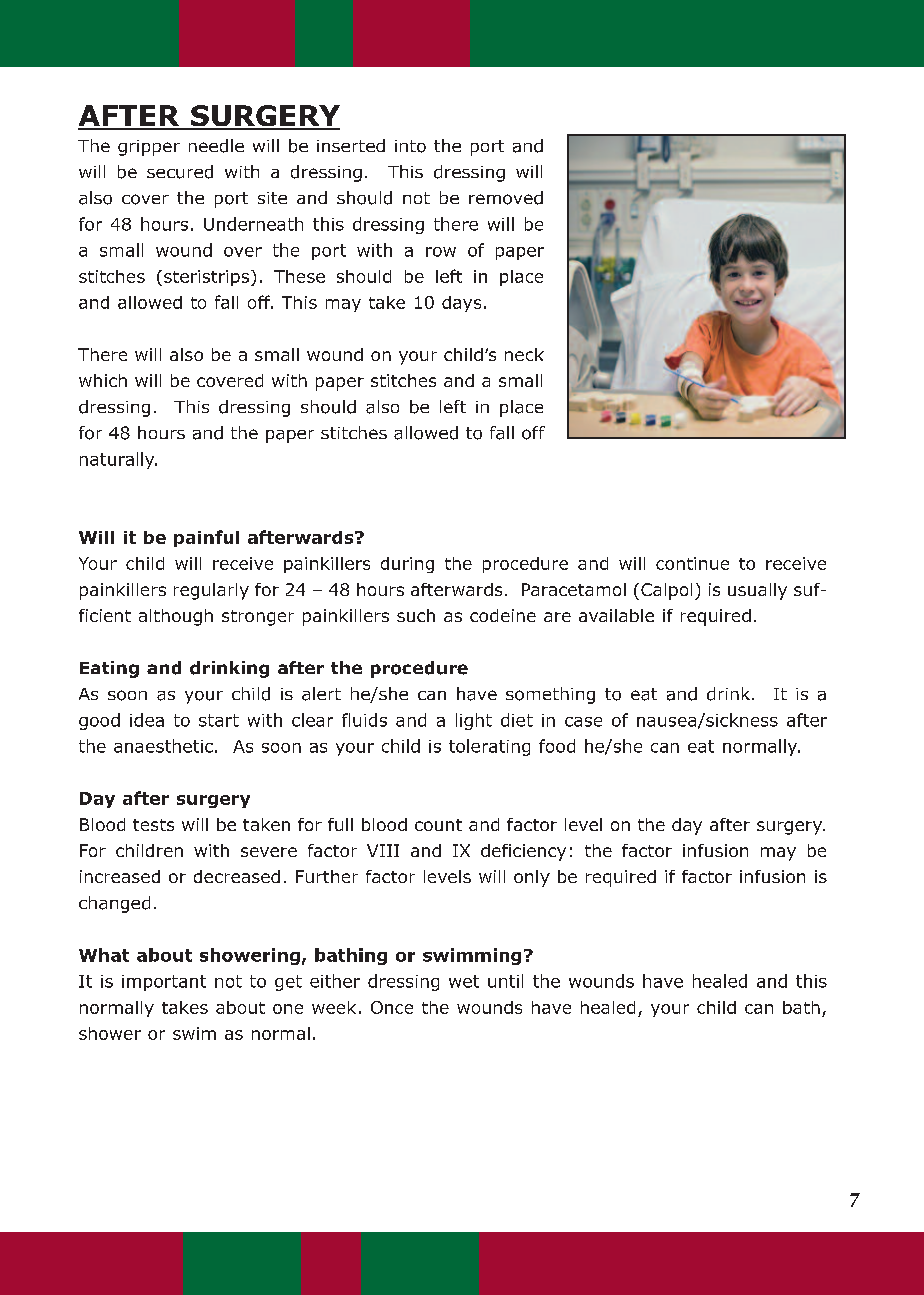 The height and width of the page is (1295, 924). Describe the element at coordinates (104, 955) in the page. I see `What` at that location.
